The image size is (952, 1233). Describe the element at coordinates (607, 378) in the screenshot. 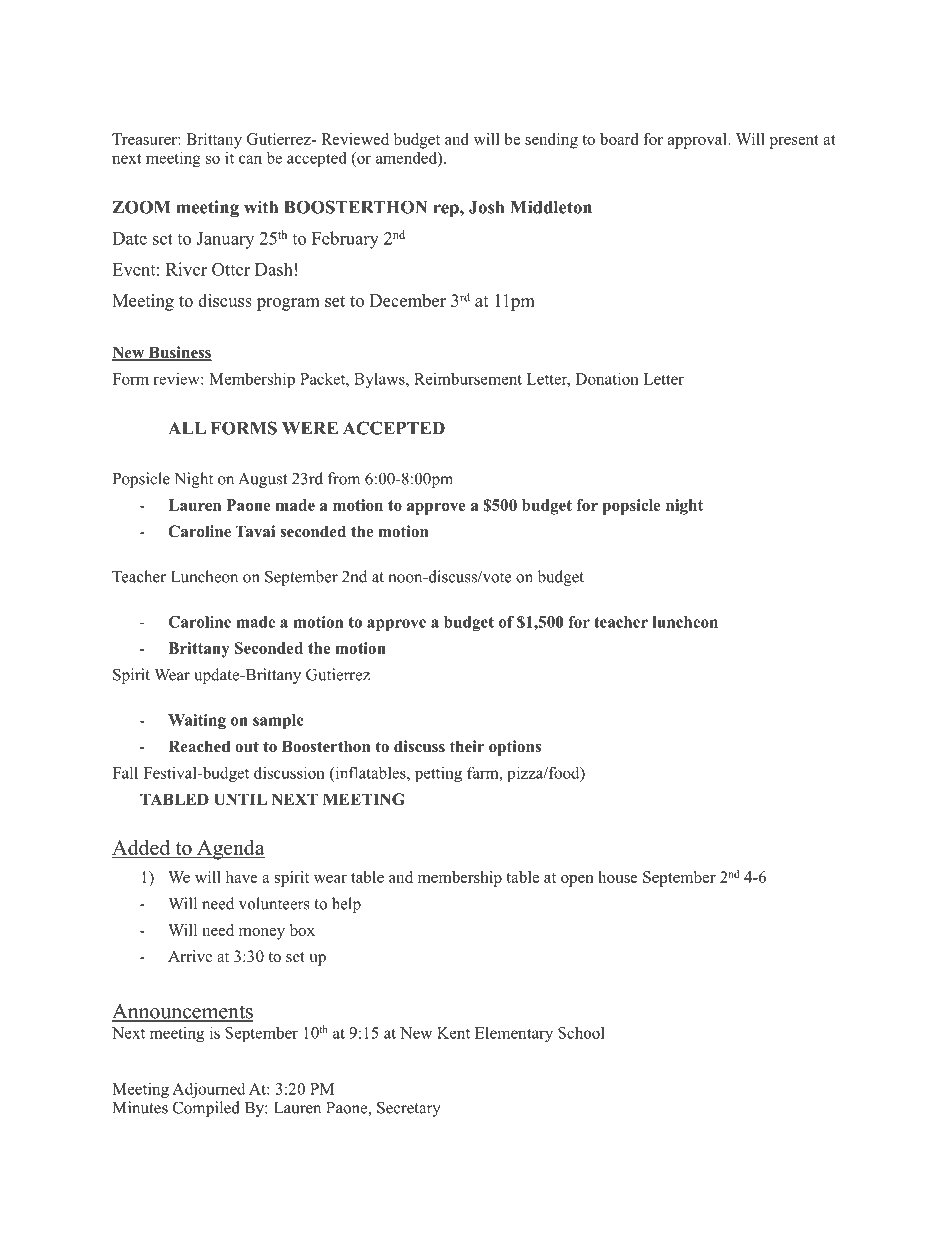

I see `Donation` at that location.
